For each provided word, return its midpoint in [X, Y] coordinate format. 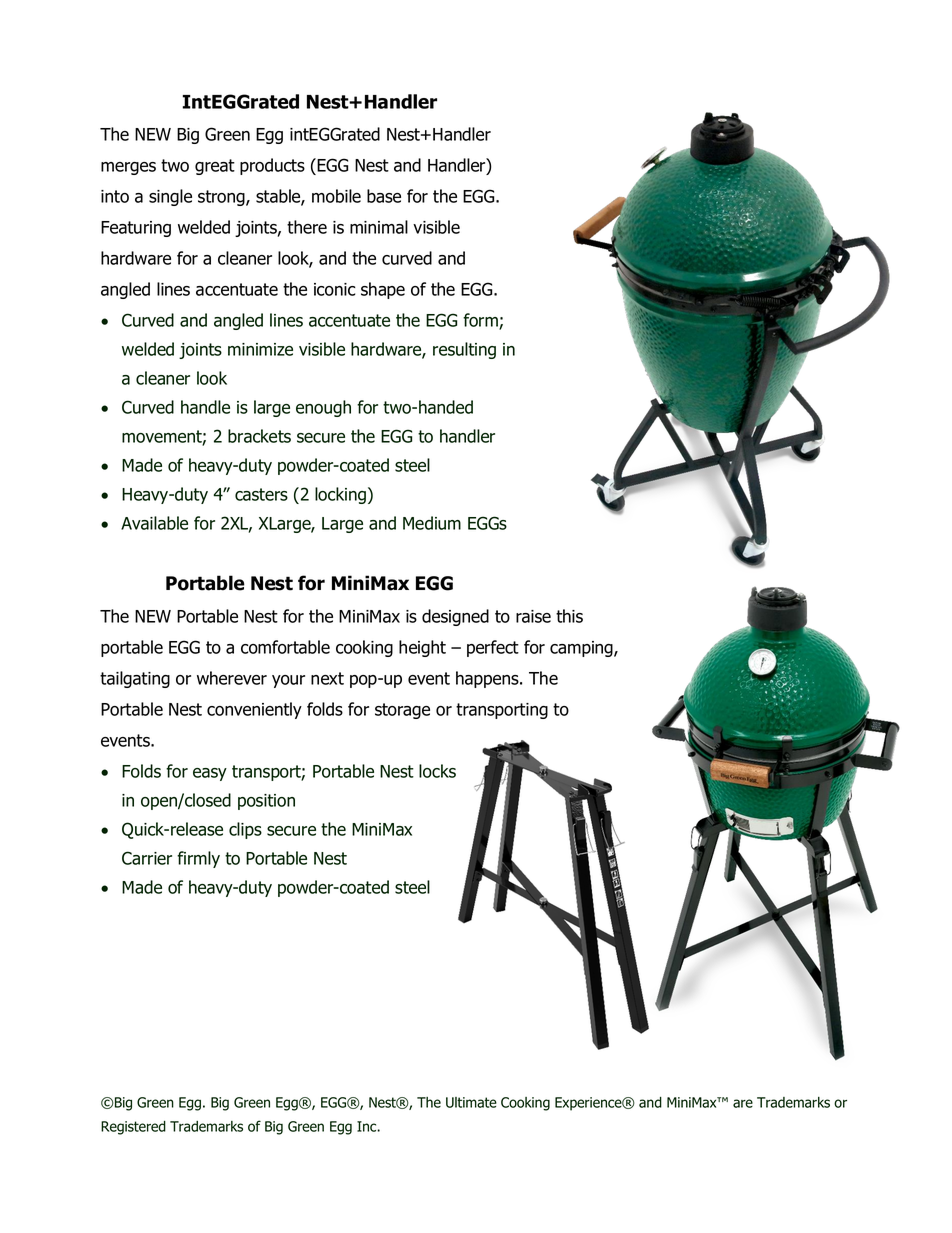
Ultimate [471, 1102]
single [170, 197]
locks [437, 771]
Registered [133, 1128]
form [481, 321]
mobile [336, 196]
